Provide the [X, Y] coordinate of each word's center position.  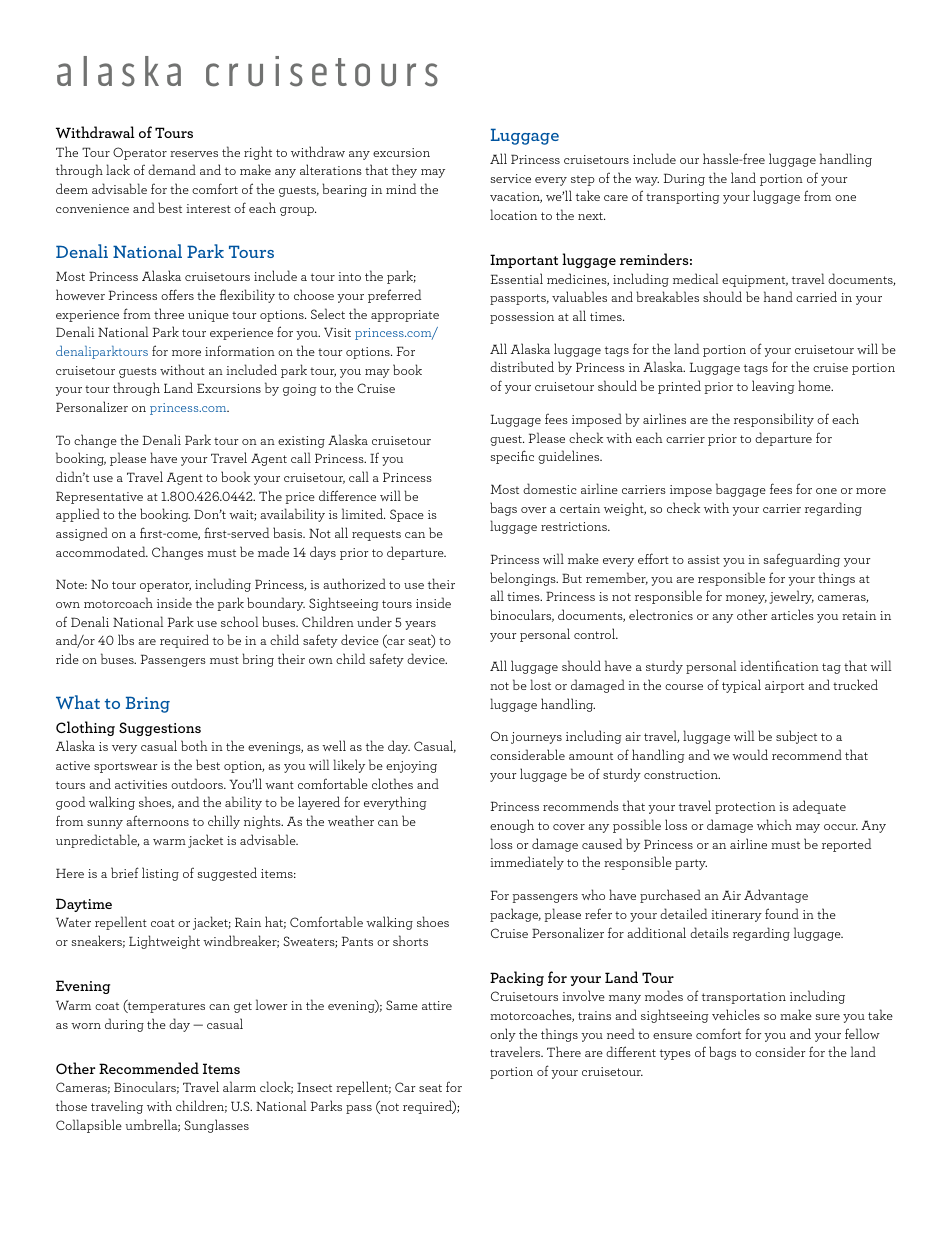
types [675, 1054]
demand [172, 169]
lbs [126, 639]
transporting [683, 198]
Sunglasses [216, 1126]
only [503, 1035]
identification [779, 665]
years [420, 625]
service [511, 178]
